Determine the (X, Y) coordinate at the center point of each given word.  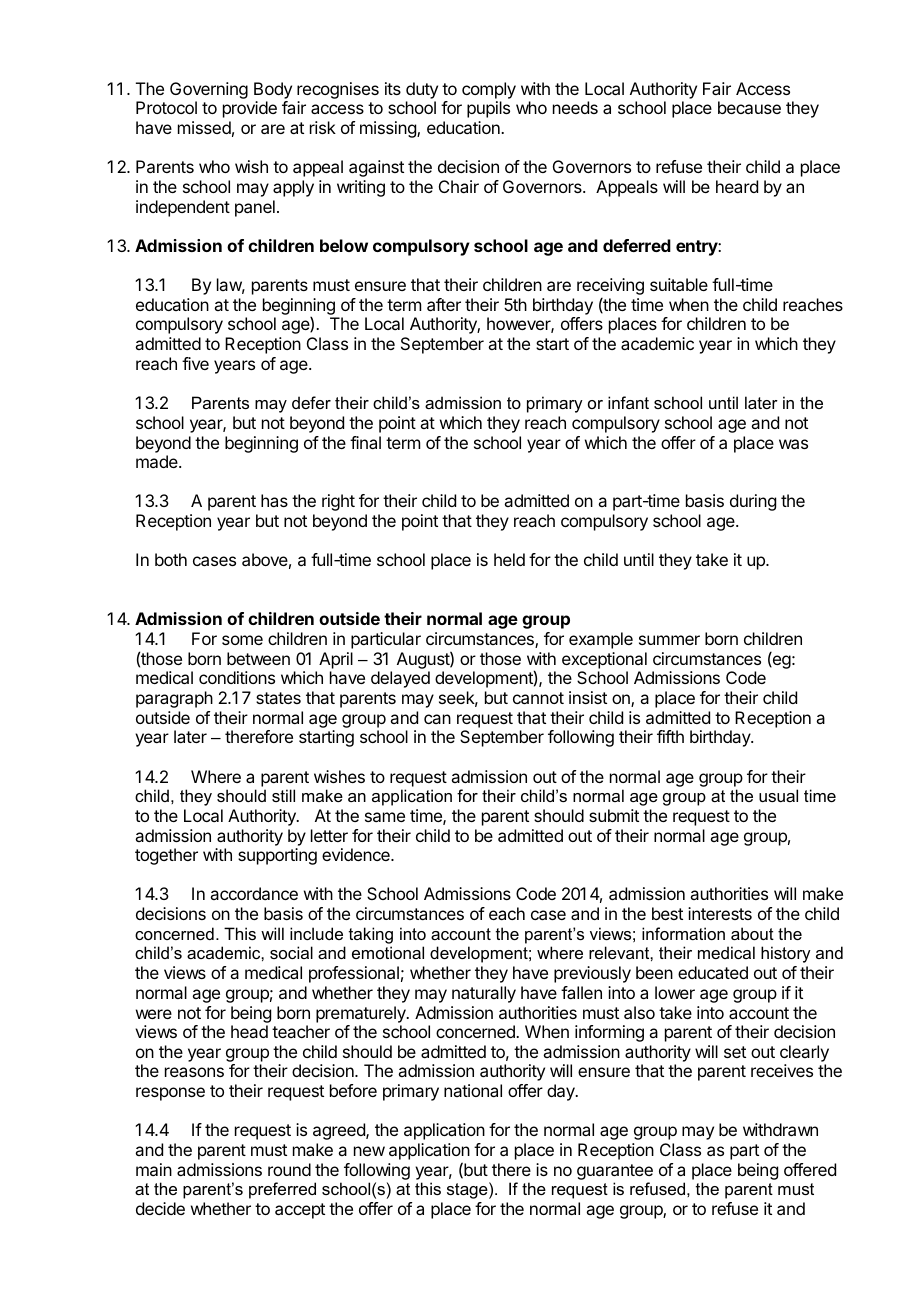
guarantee (615, 1172)
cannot (538, 698)
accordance (254, 893)
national (473, 1090)
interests (720, 913)
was (793, 444)
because (749, 107)
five (195, 363)
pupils (488, 109)
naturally (484, 994)
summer (669, 640)
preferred (282, 1190)
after (444, 304)
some (242, 640)
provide (250, 109)
